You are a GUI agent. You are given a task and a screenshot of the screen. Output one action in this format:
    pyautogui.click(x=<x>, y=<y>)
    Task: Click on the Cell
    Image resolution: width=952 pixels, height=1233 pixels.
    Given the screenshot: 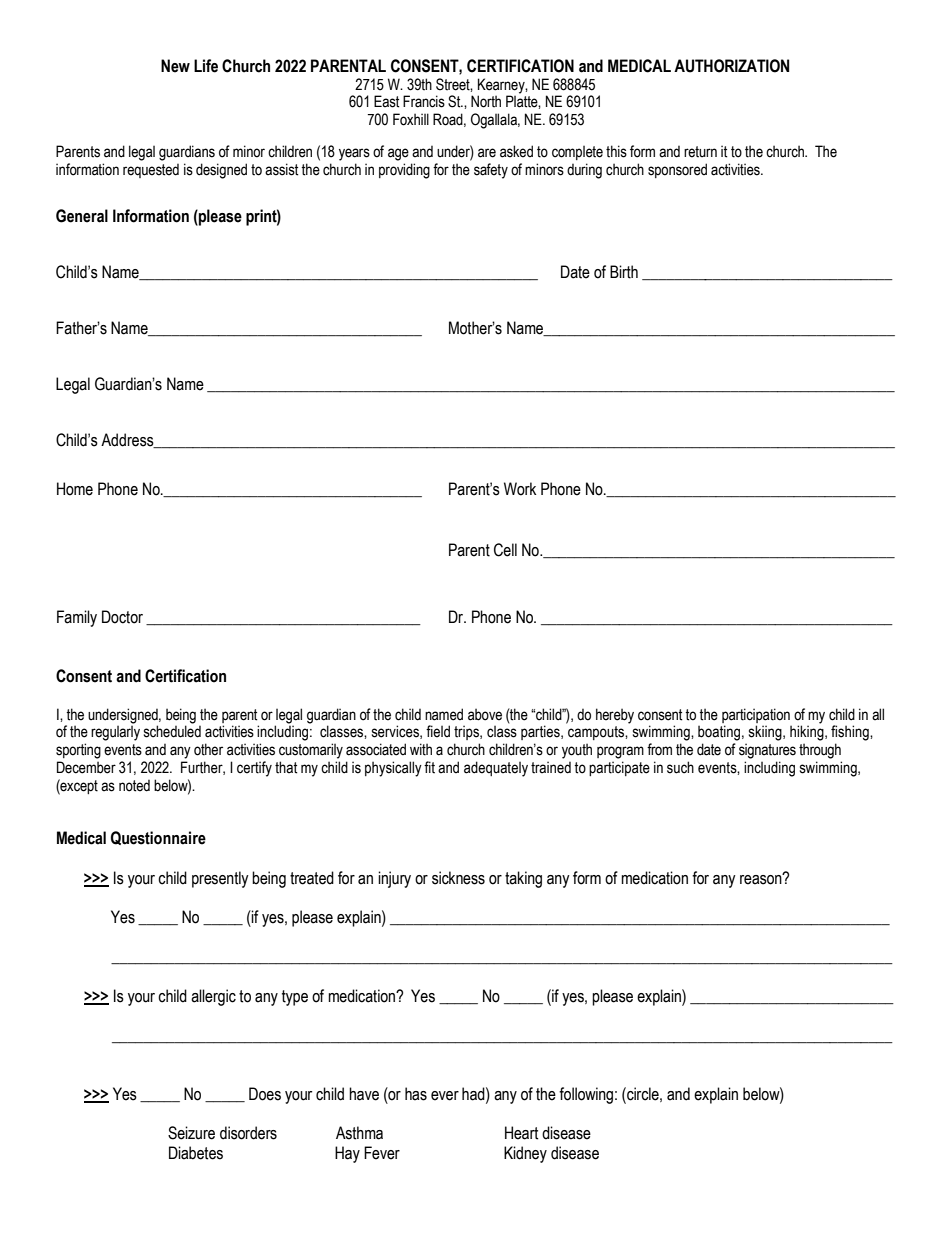 What is the action you would take?
    pyautogui.click(x=505, y=550)
